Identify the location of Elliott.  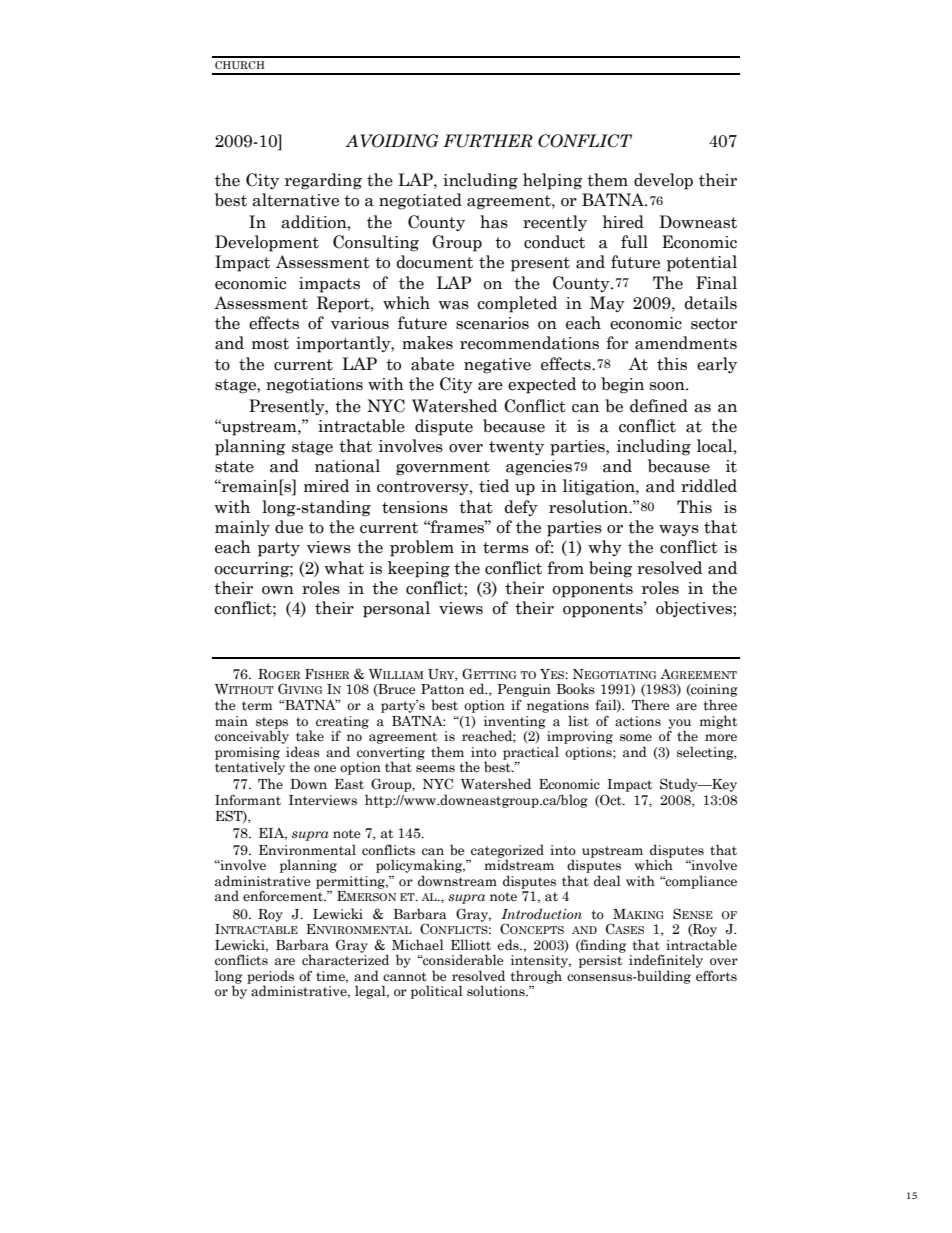
(471, 944).
